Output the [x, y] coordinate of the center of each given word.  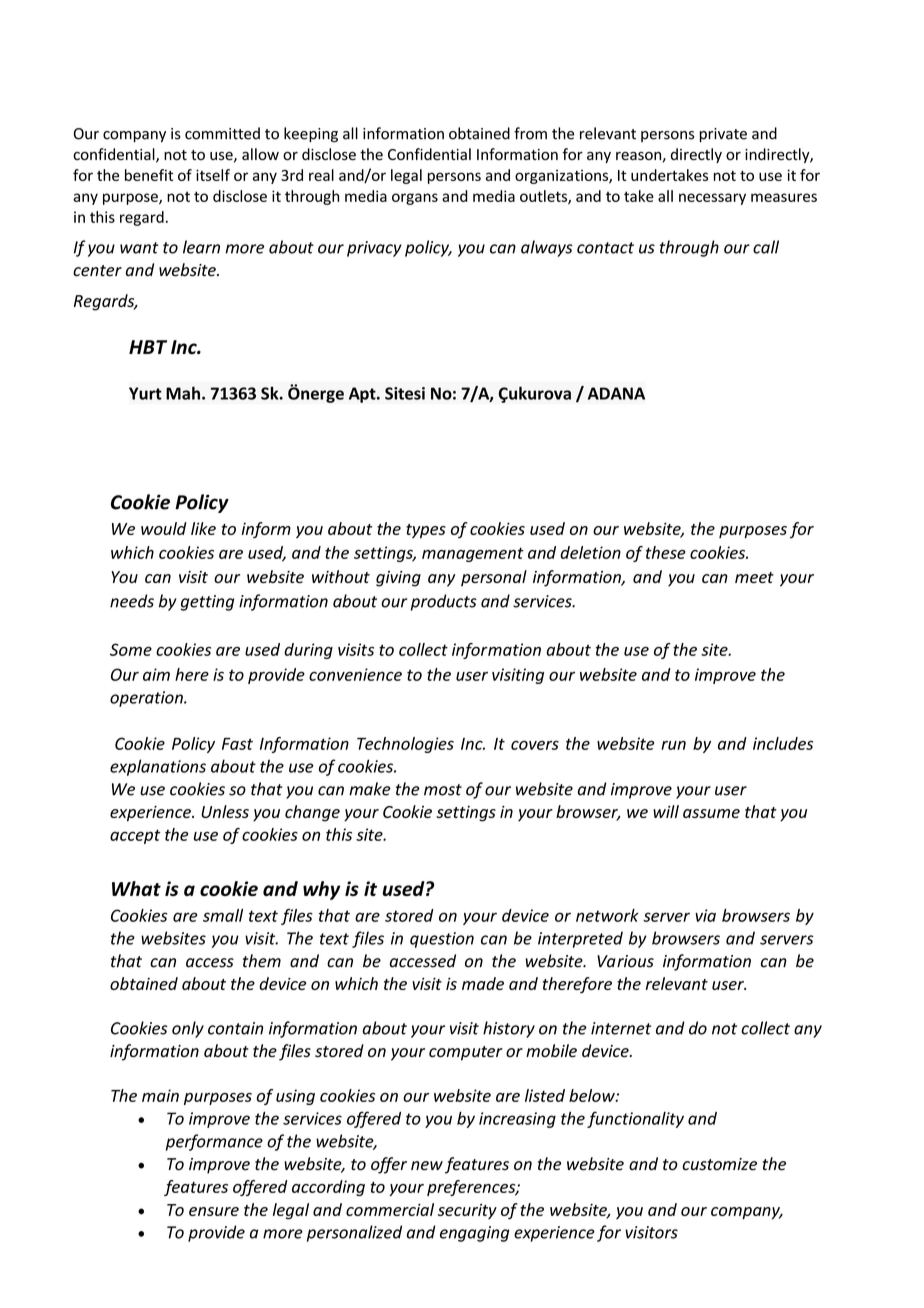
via [705, 915]
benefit [149, 175]
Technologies [405, 745]
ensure [214, 1211]
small [223, 915]
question [442, 940]
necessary [712, 199]
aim [156, 674]
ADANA [616, 393]
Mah [183, 393]
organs [415, 199]
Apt [363, 395]
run [673, 745]
